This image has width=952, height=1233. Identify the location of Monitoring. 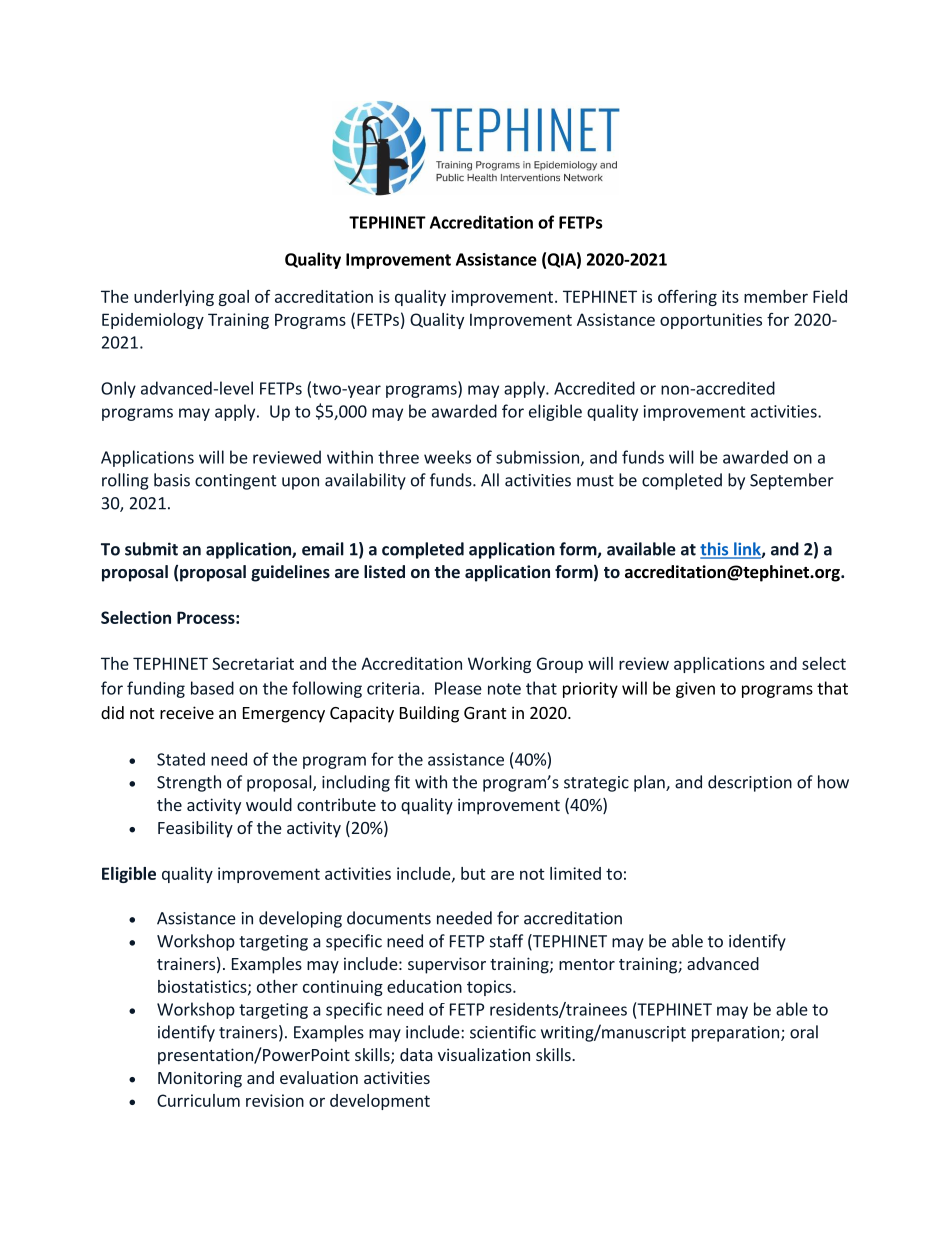
(200, 1079).
